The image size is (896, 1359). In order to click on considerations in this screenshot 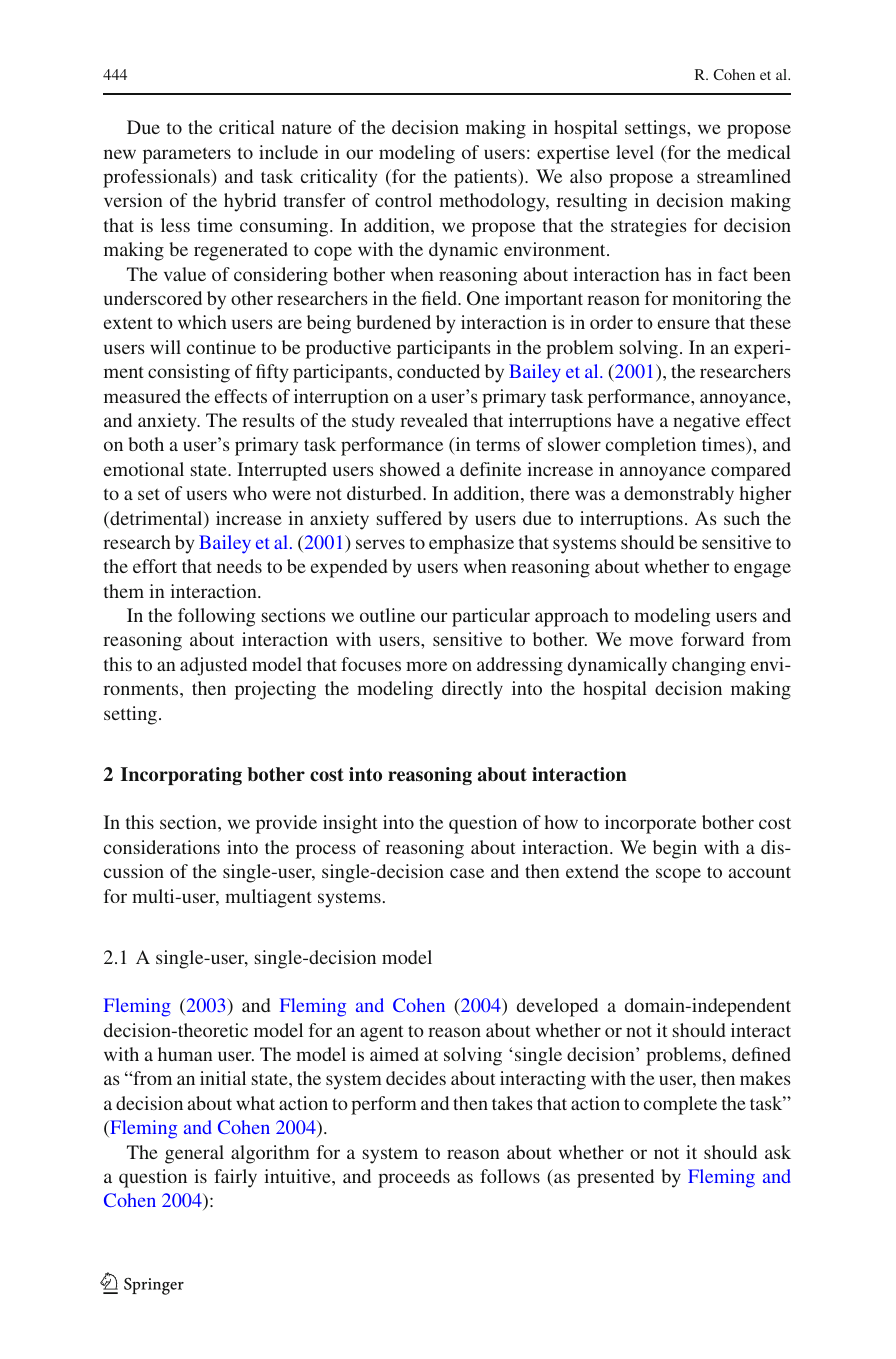, I will do `click(162, 847)`.
